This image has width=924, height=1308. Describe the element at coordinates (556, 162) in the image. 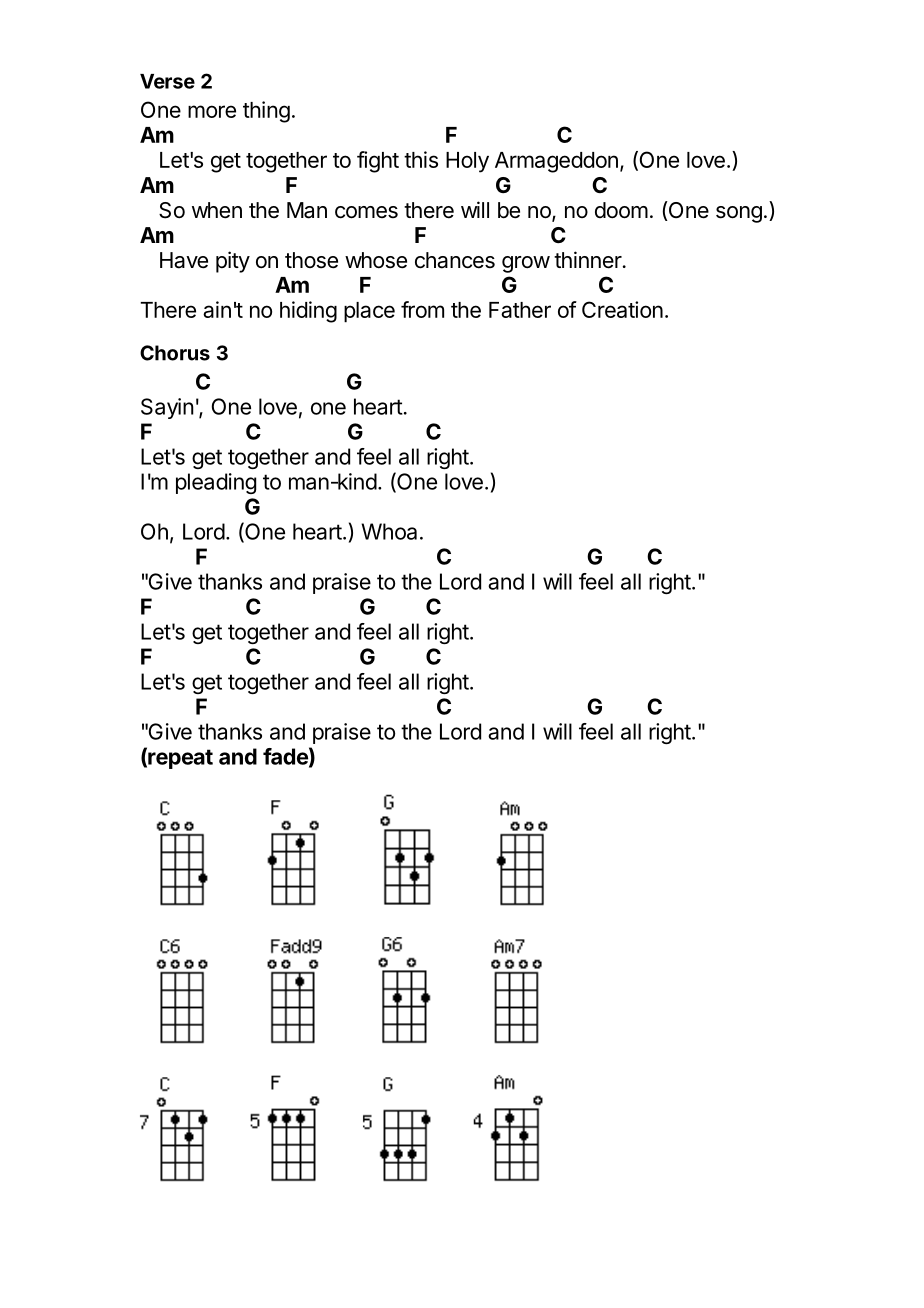

I see `Armageddon` at that location.
